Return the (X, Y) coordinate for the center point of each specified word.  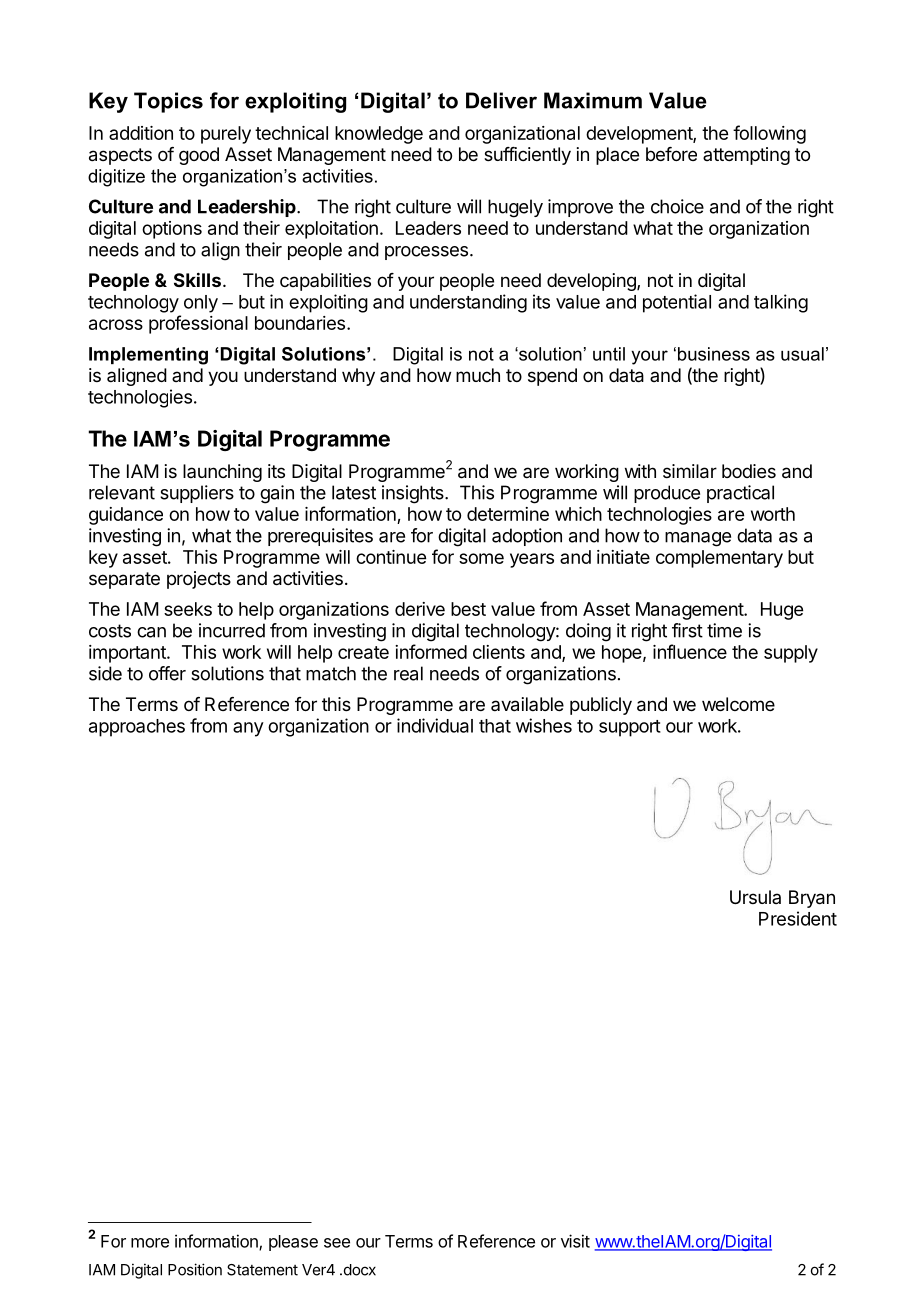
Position (195, 1269)
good (199, 156)
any (248, 729)
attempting (746, 156)
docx (358, 1270)
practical (740, 494)
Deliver (501, 100)
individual (435, 725)
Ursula (755, 897)
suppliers (197, 494)
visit (575, 1241)
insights (414, 494)
